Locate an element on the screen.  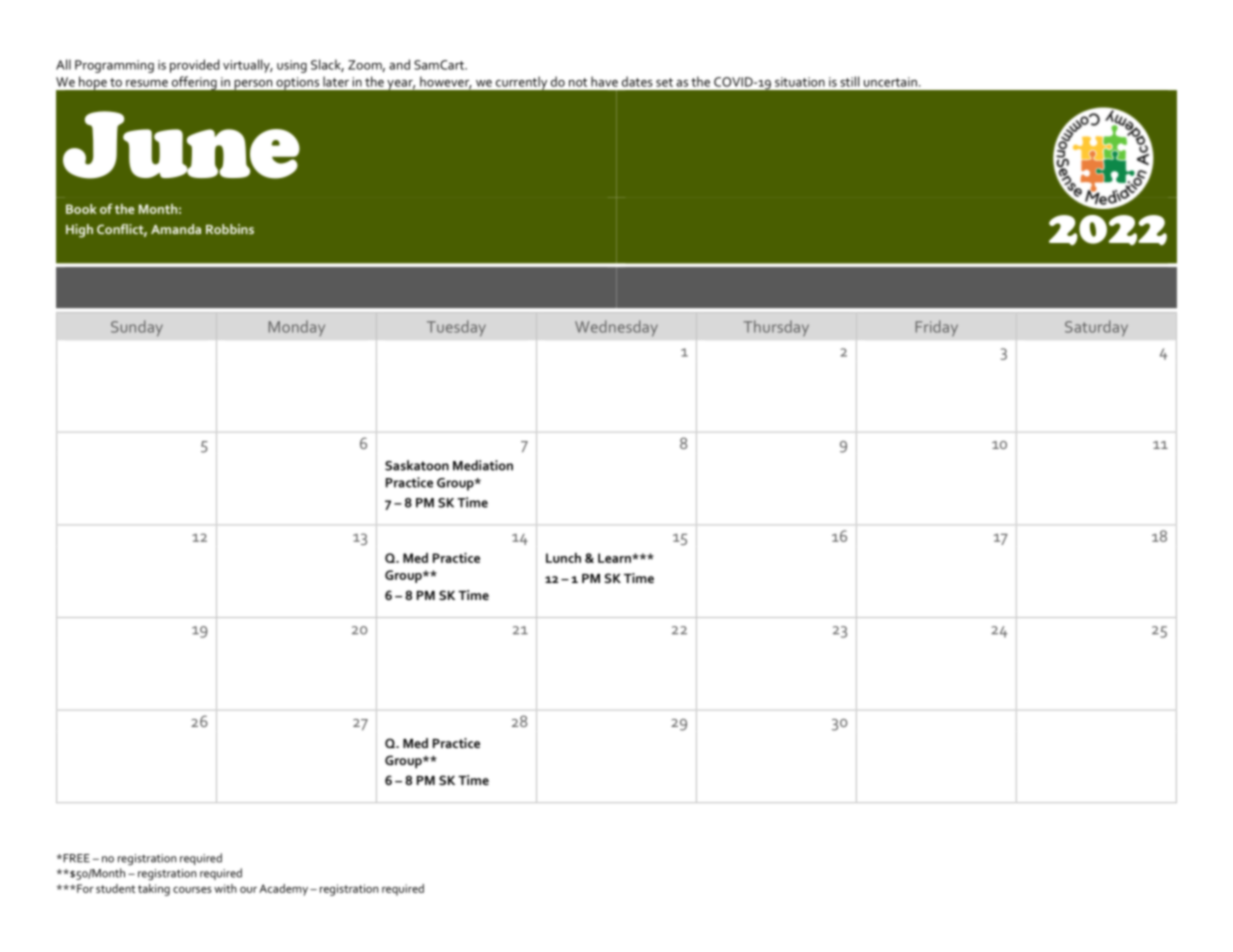
courses is located at coordinates (192, 890).
